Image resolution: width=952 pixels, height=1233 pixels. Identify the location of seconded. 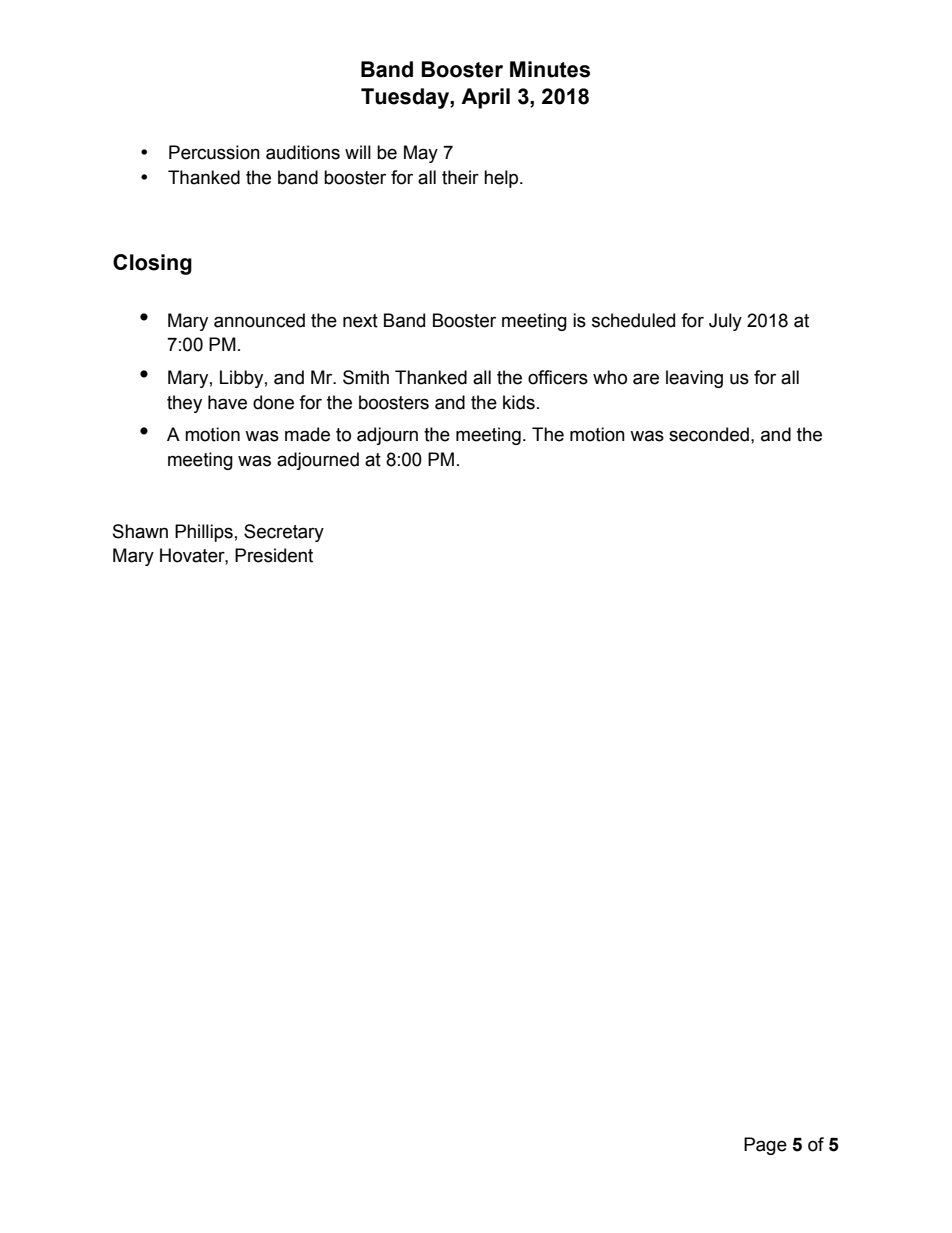
(709, 434).
